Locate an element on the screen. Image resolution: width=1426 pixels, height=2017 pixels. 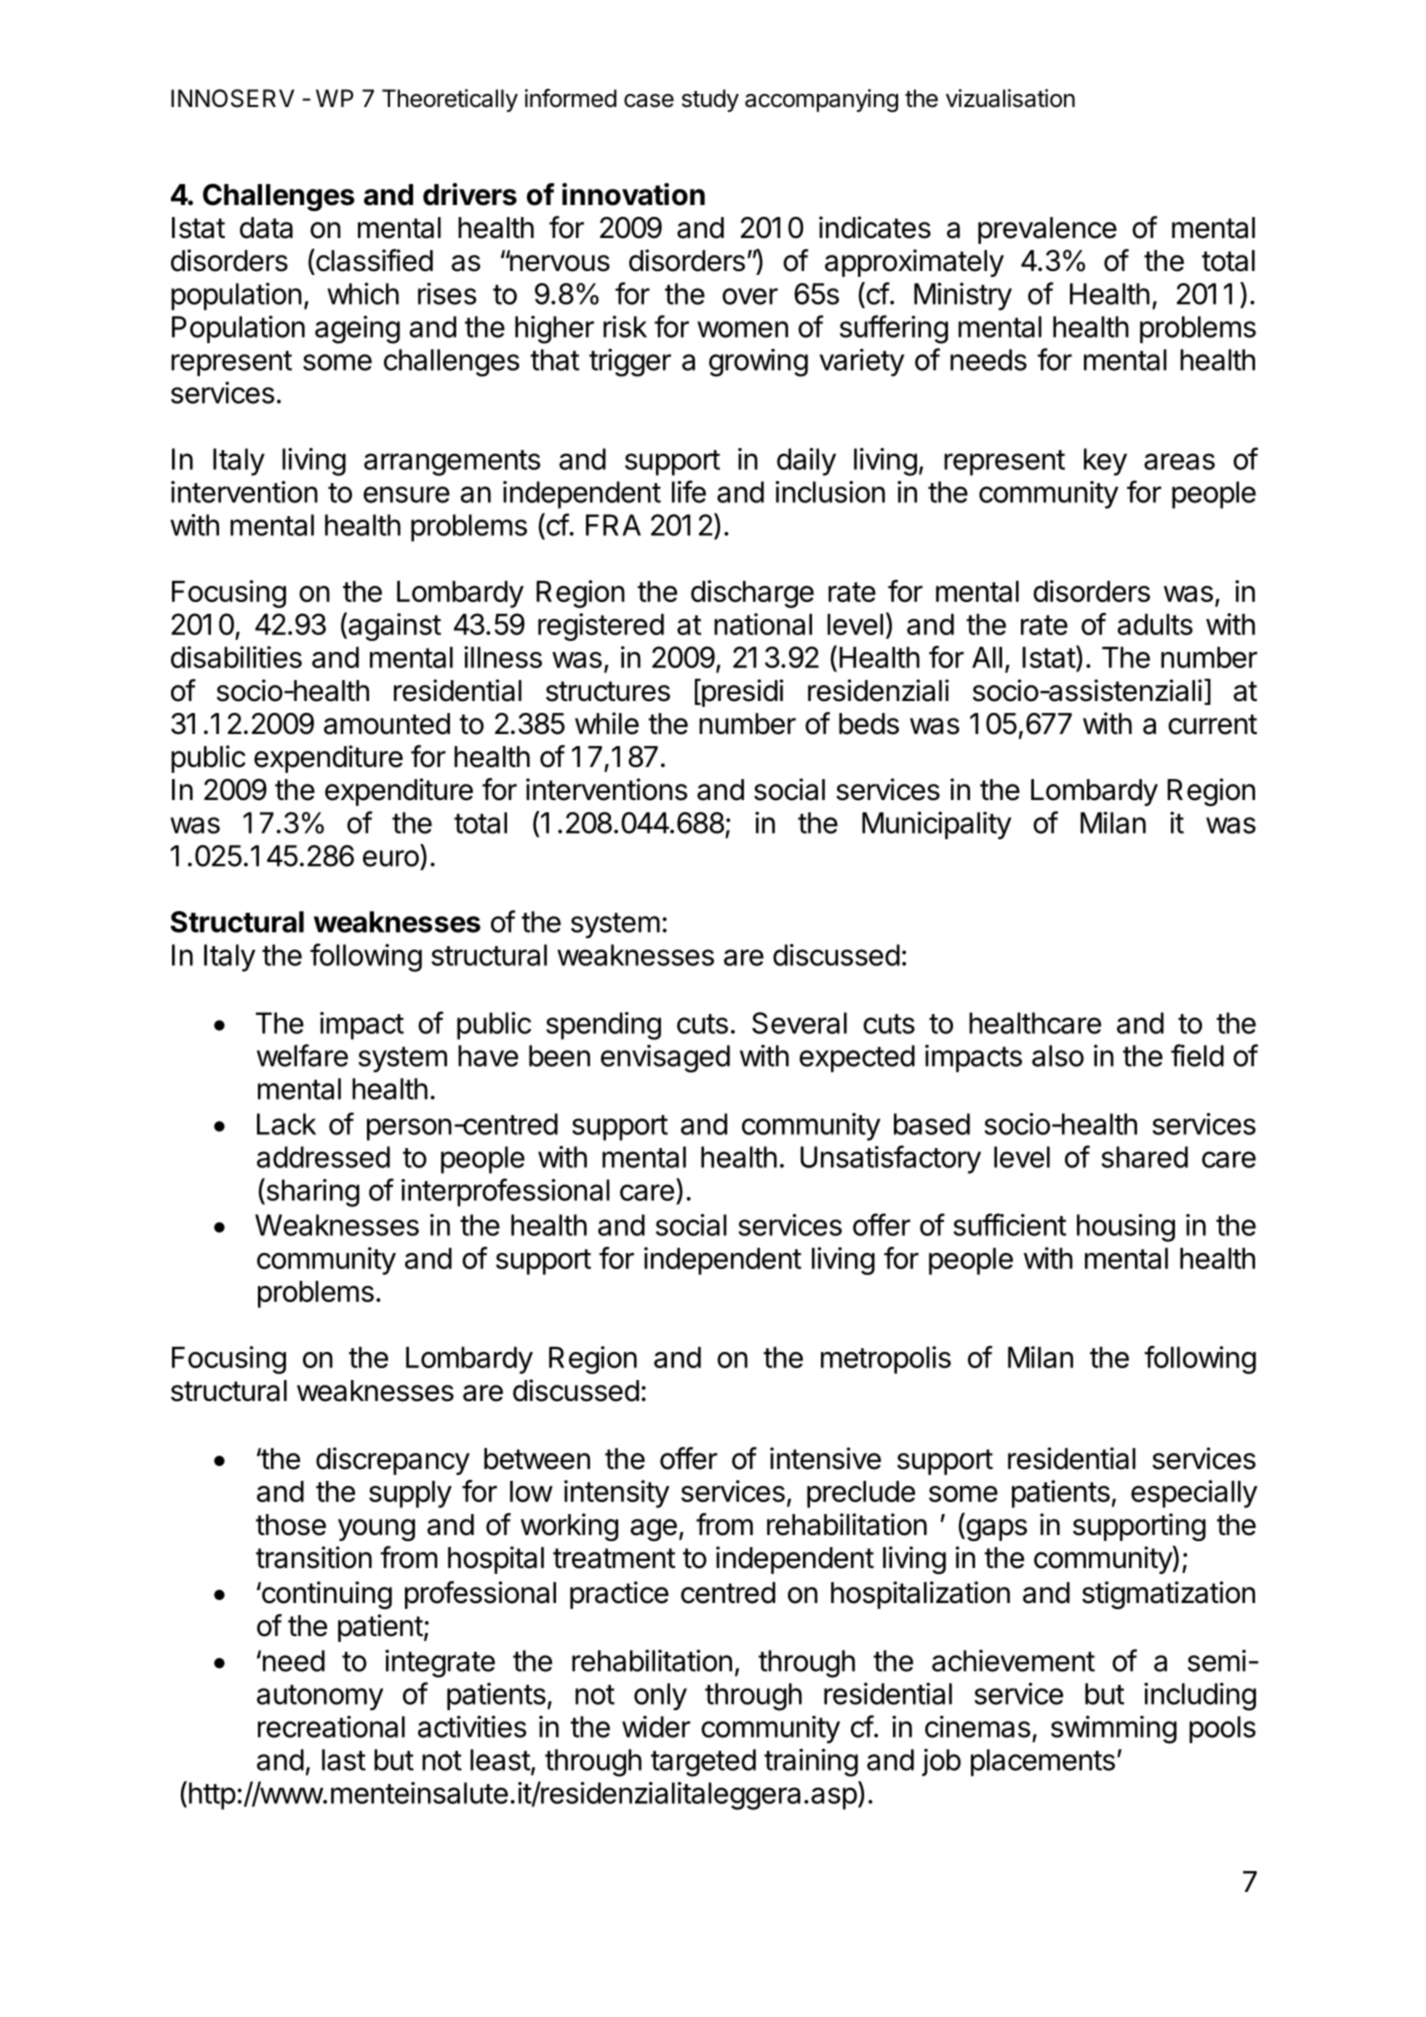
Several is located at coordinates (799, 1023).
